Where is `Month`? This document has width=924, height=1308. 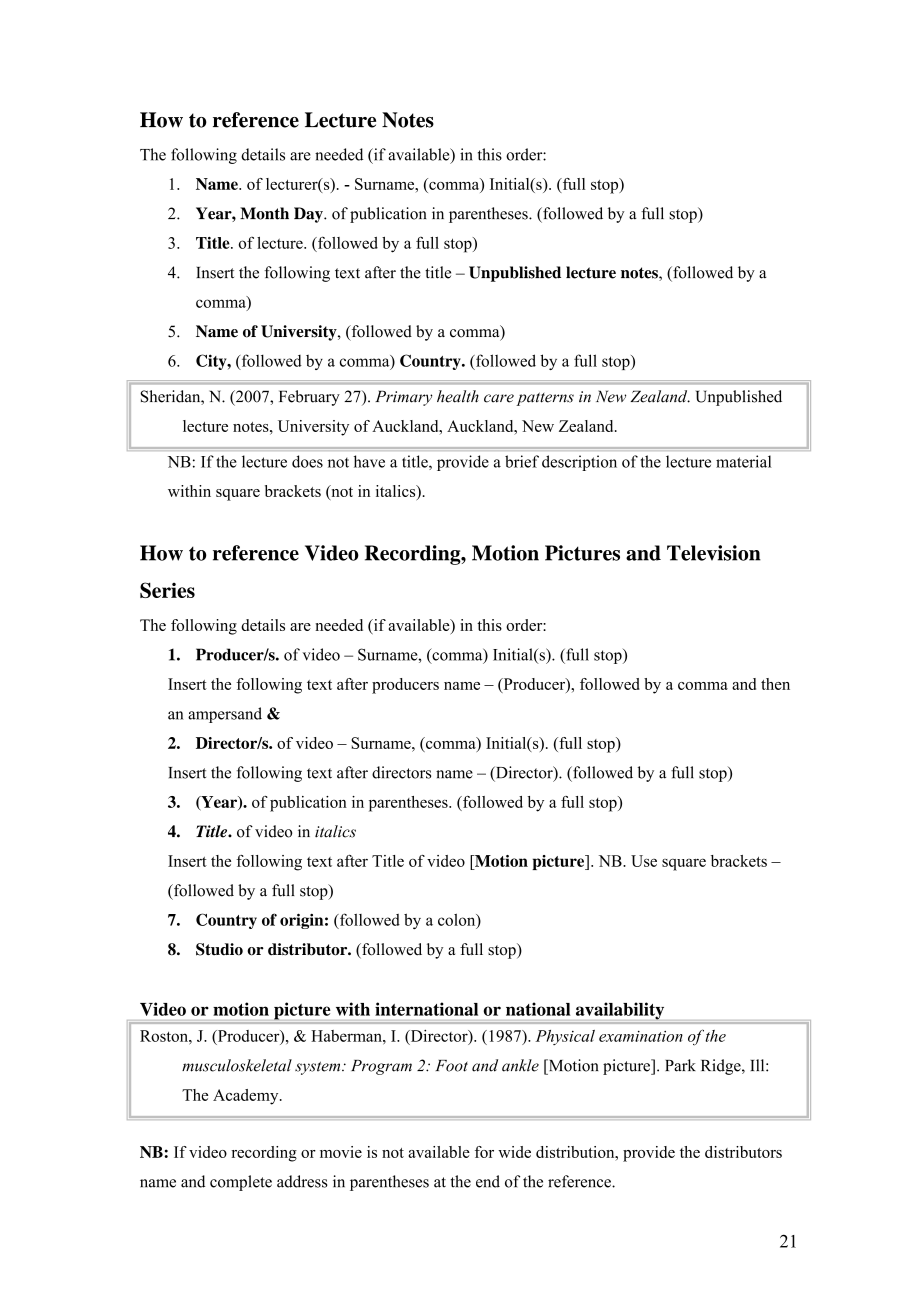 Month is located at coordinates (264, 213).
